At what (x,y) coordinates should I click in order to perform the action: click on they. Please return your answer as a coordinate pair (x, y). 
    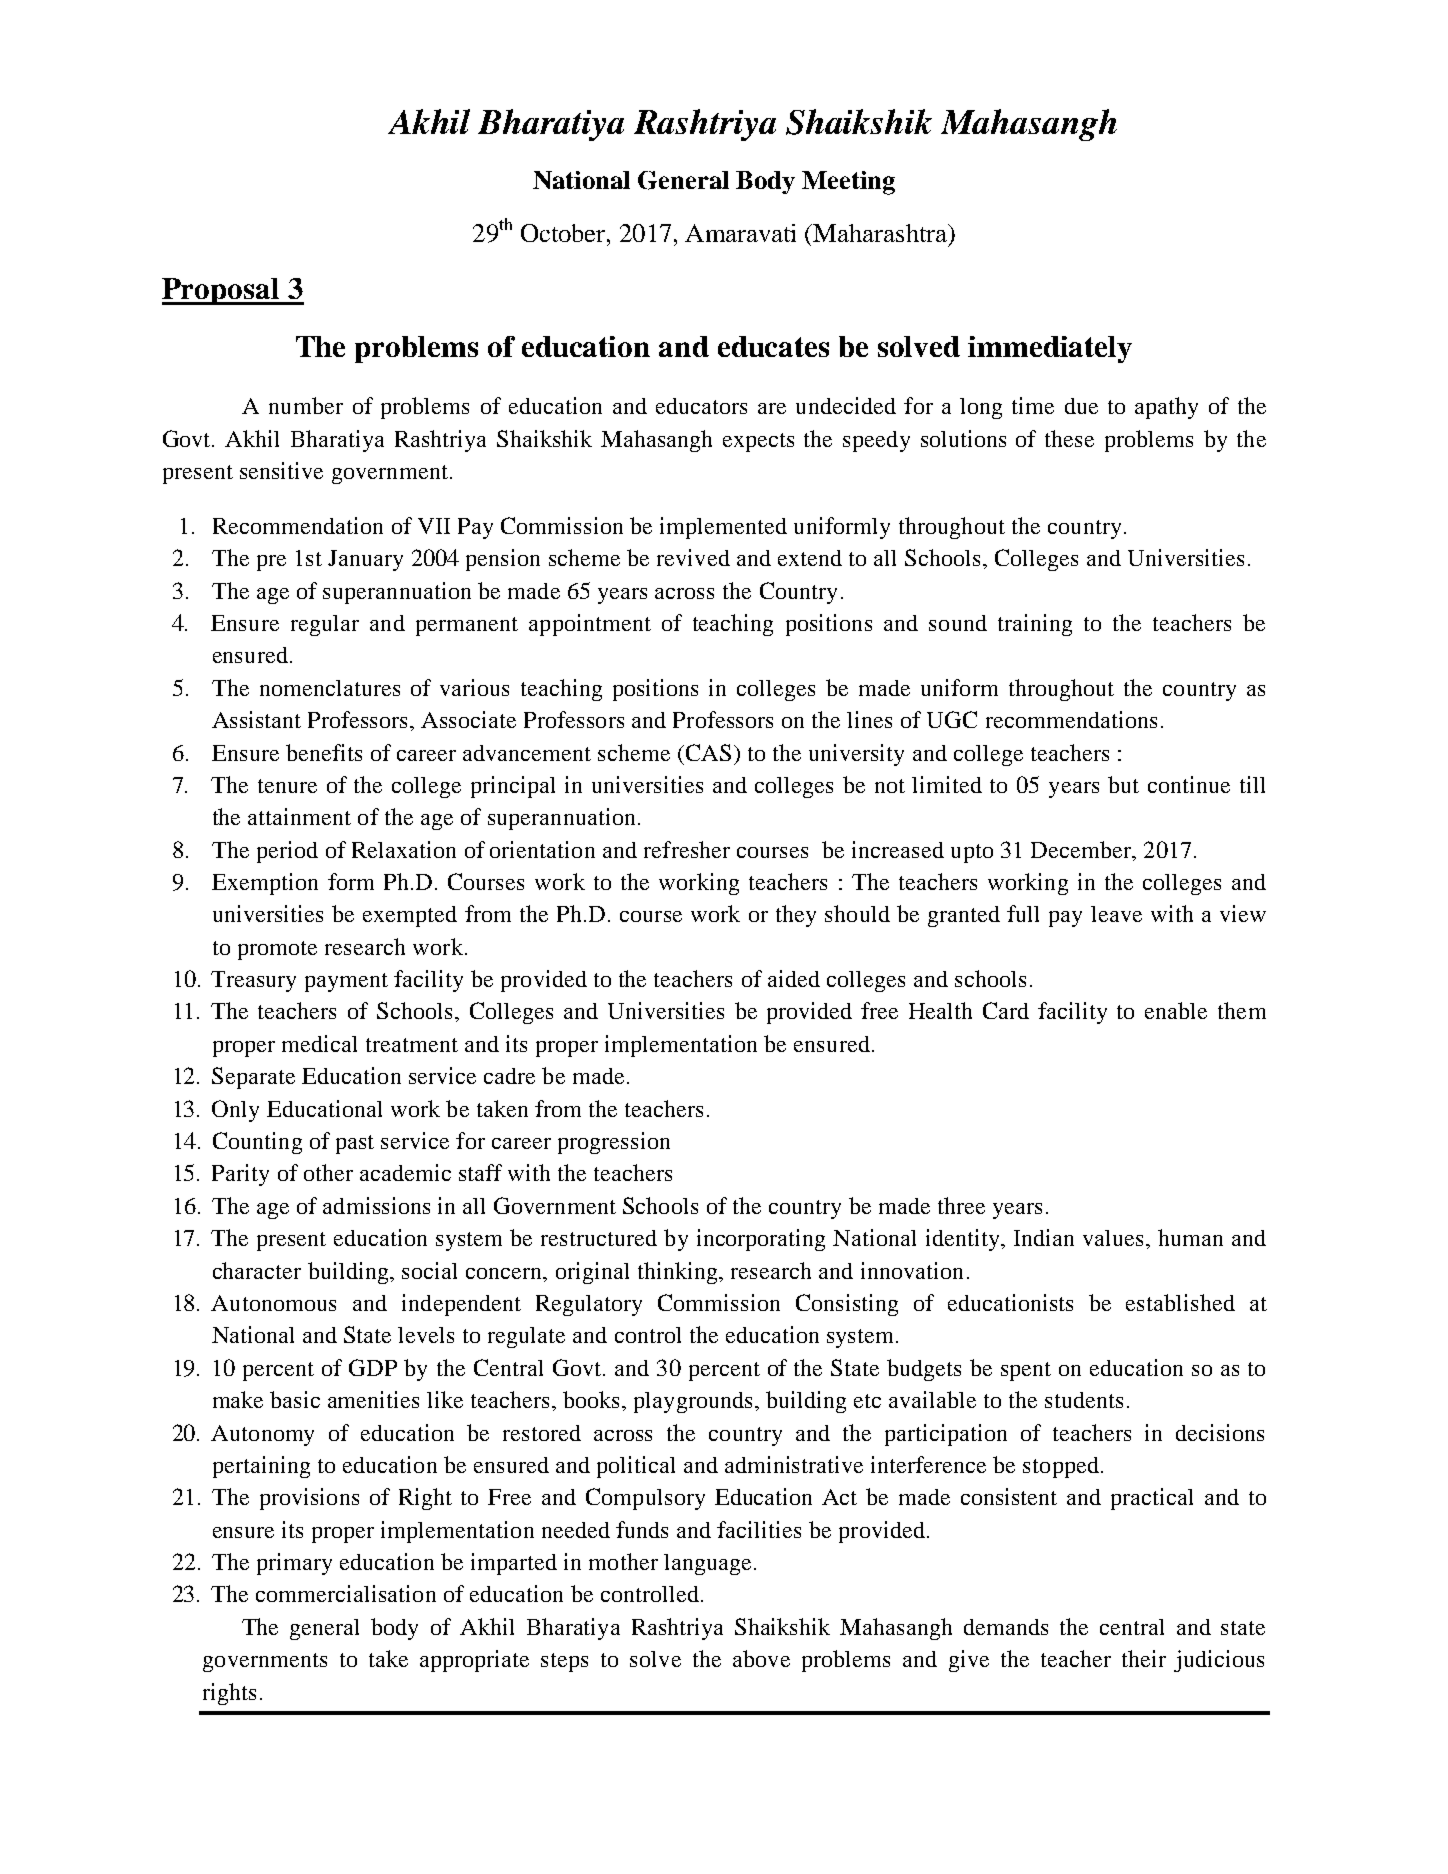
    Looking at the image, I should click on (796, 916).
